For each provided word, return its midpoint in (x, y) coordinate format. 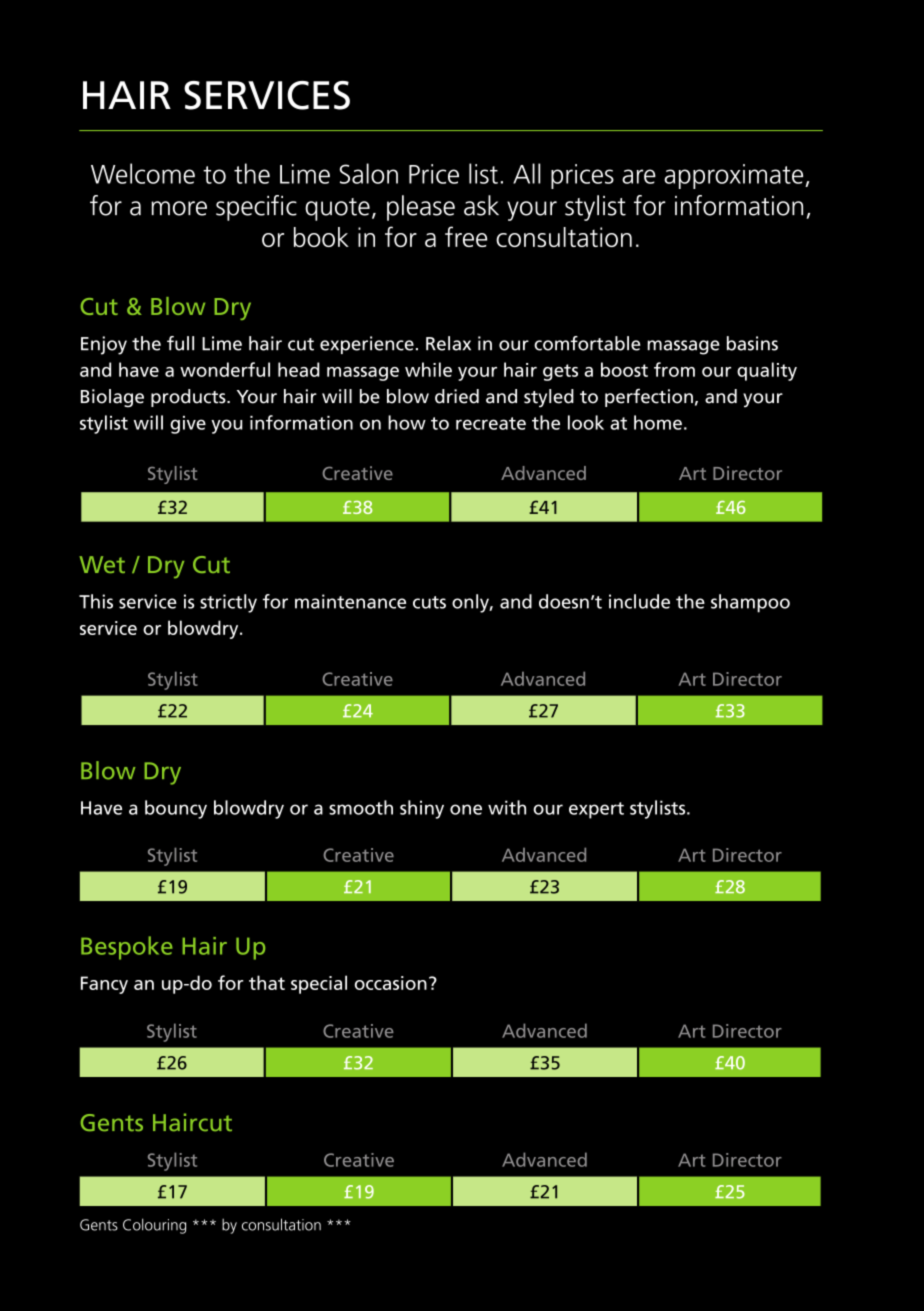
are (639, 176)
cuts (429, 602)
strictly (228, 603)
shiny (422, 809)
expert (596, 810)
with (507, 807)
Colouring (154, 1226)
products (189, 398)
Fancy (104, 985)
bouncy (176, 809)
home (658, 422)
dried (457, 396)
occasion (391, 983)
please (421, 208)
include (639, 601)
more (179, 208)
